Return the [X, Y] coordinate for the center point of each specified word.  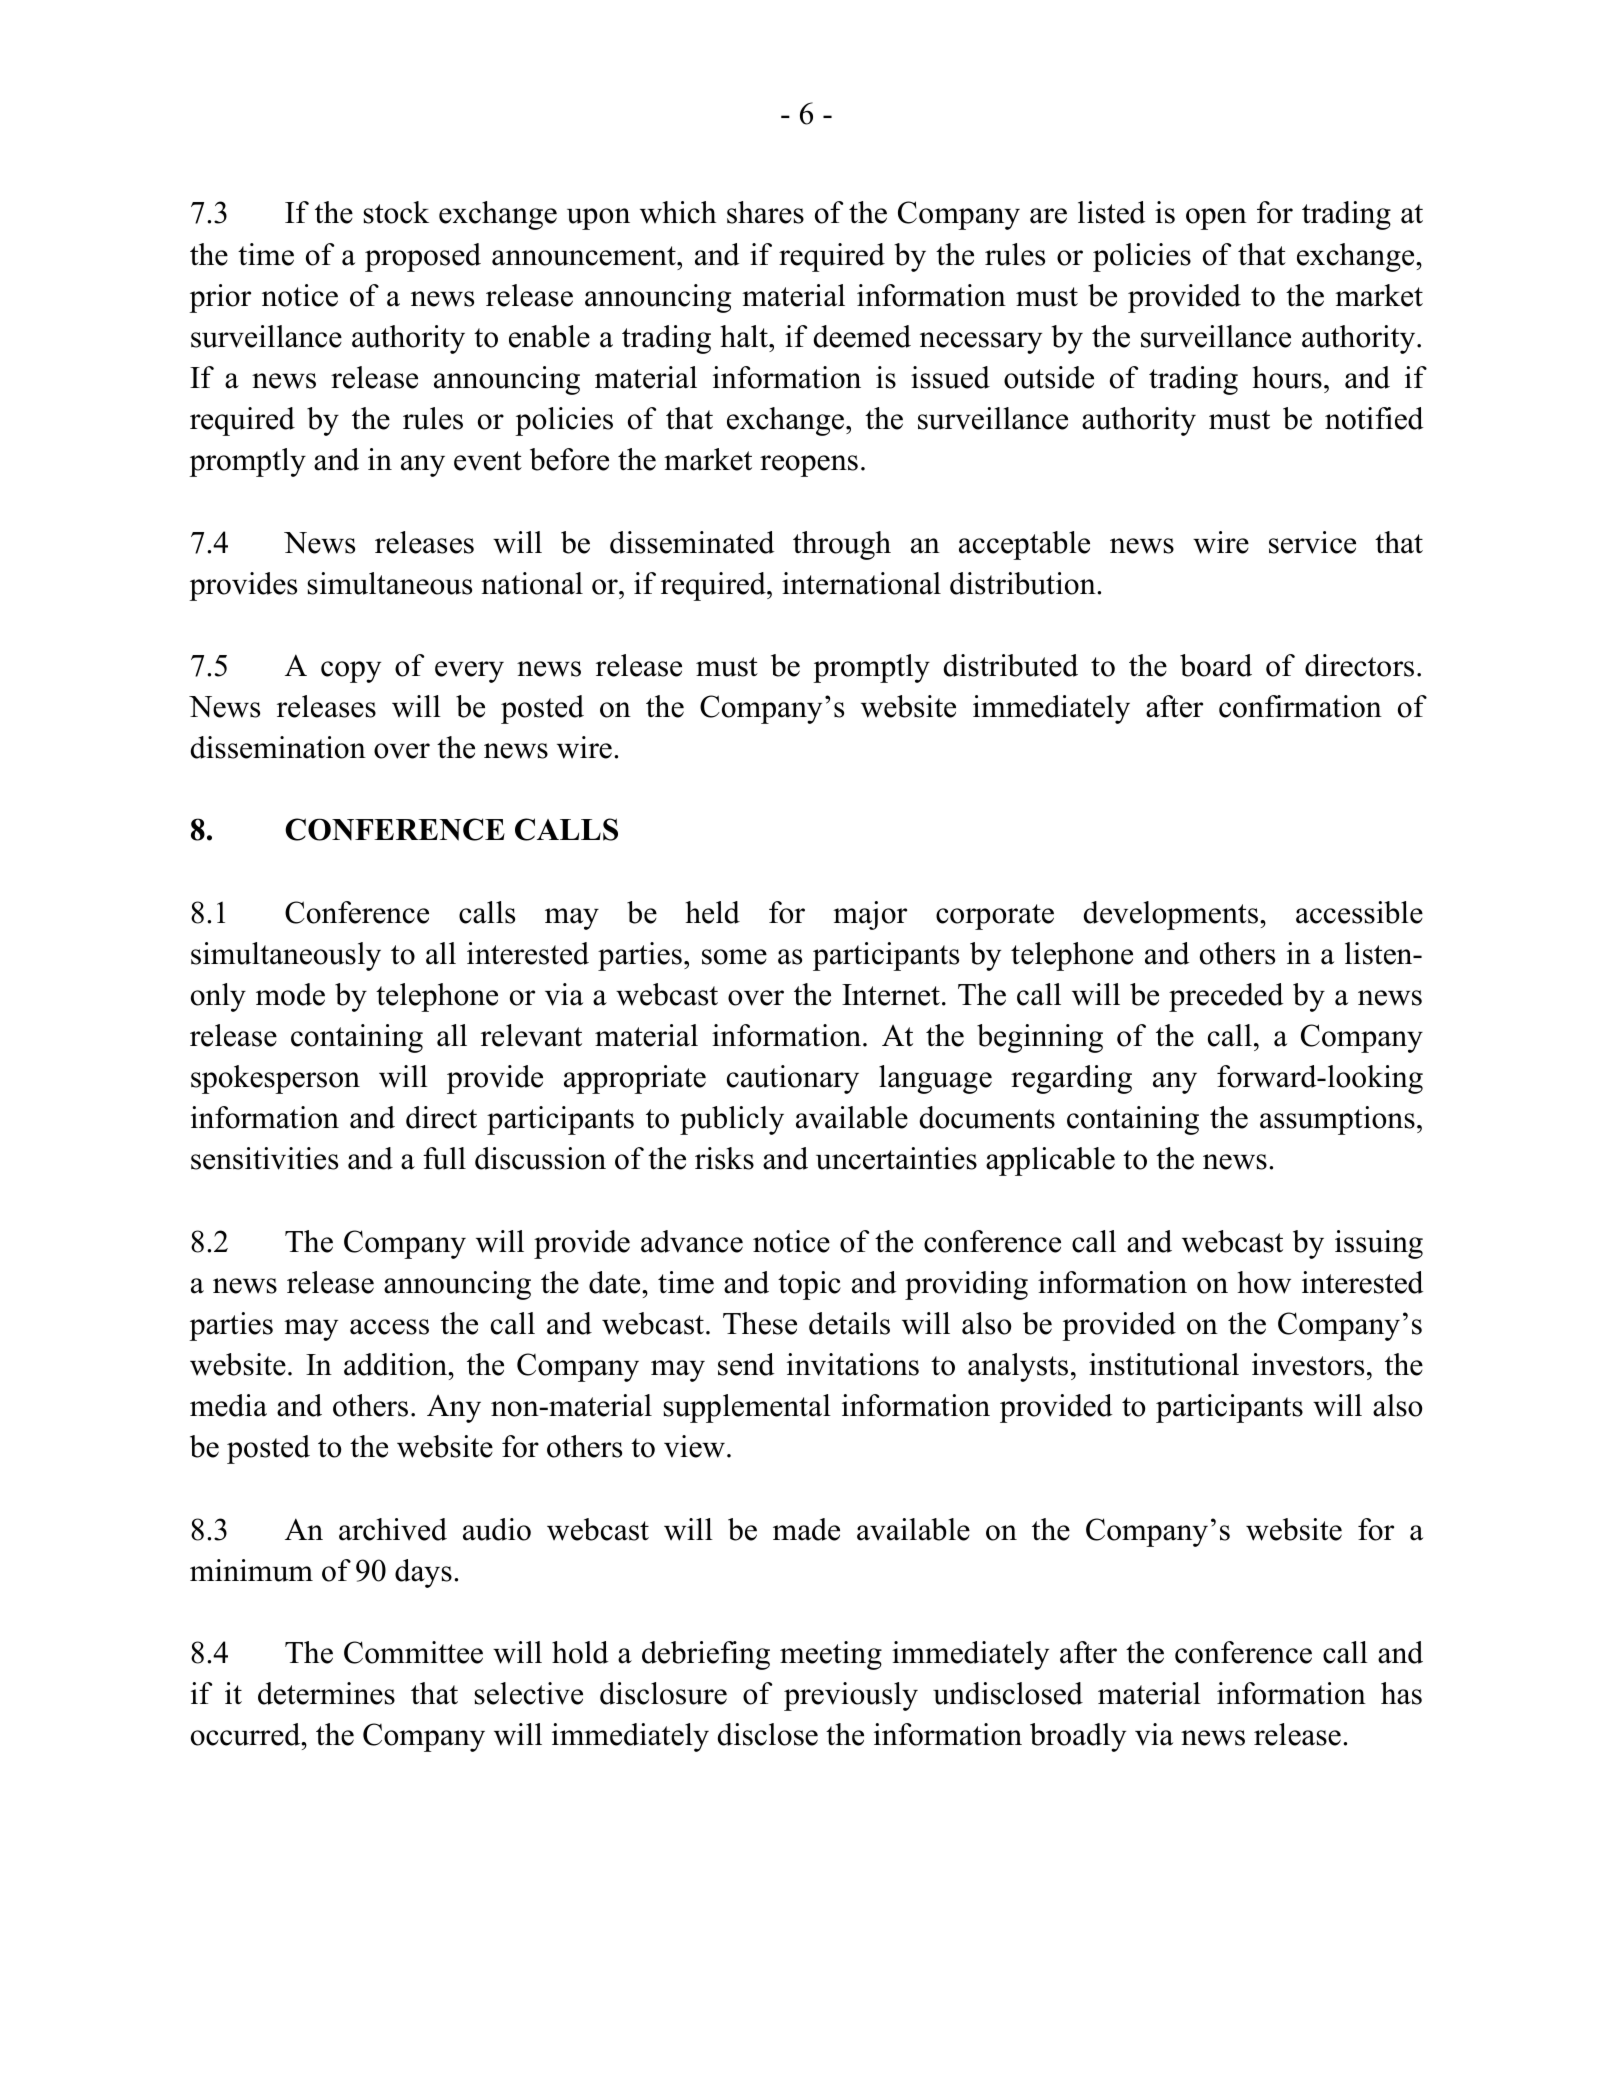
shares [765, 212]
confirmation [1300, 706]
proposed [423, 257]
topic [809, 1285]
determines [326, 1693]
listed [1111, 212]
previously [851, 1696]
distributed [1011, 665]
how [1264, 1282]
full [444, 1158]
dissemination [278, 747]
